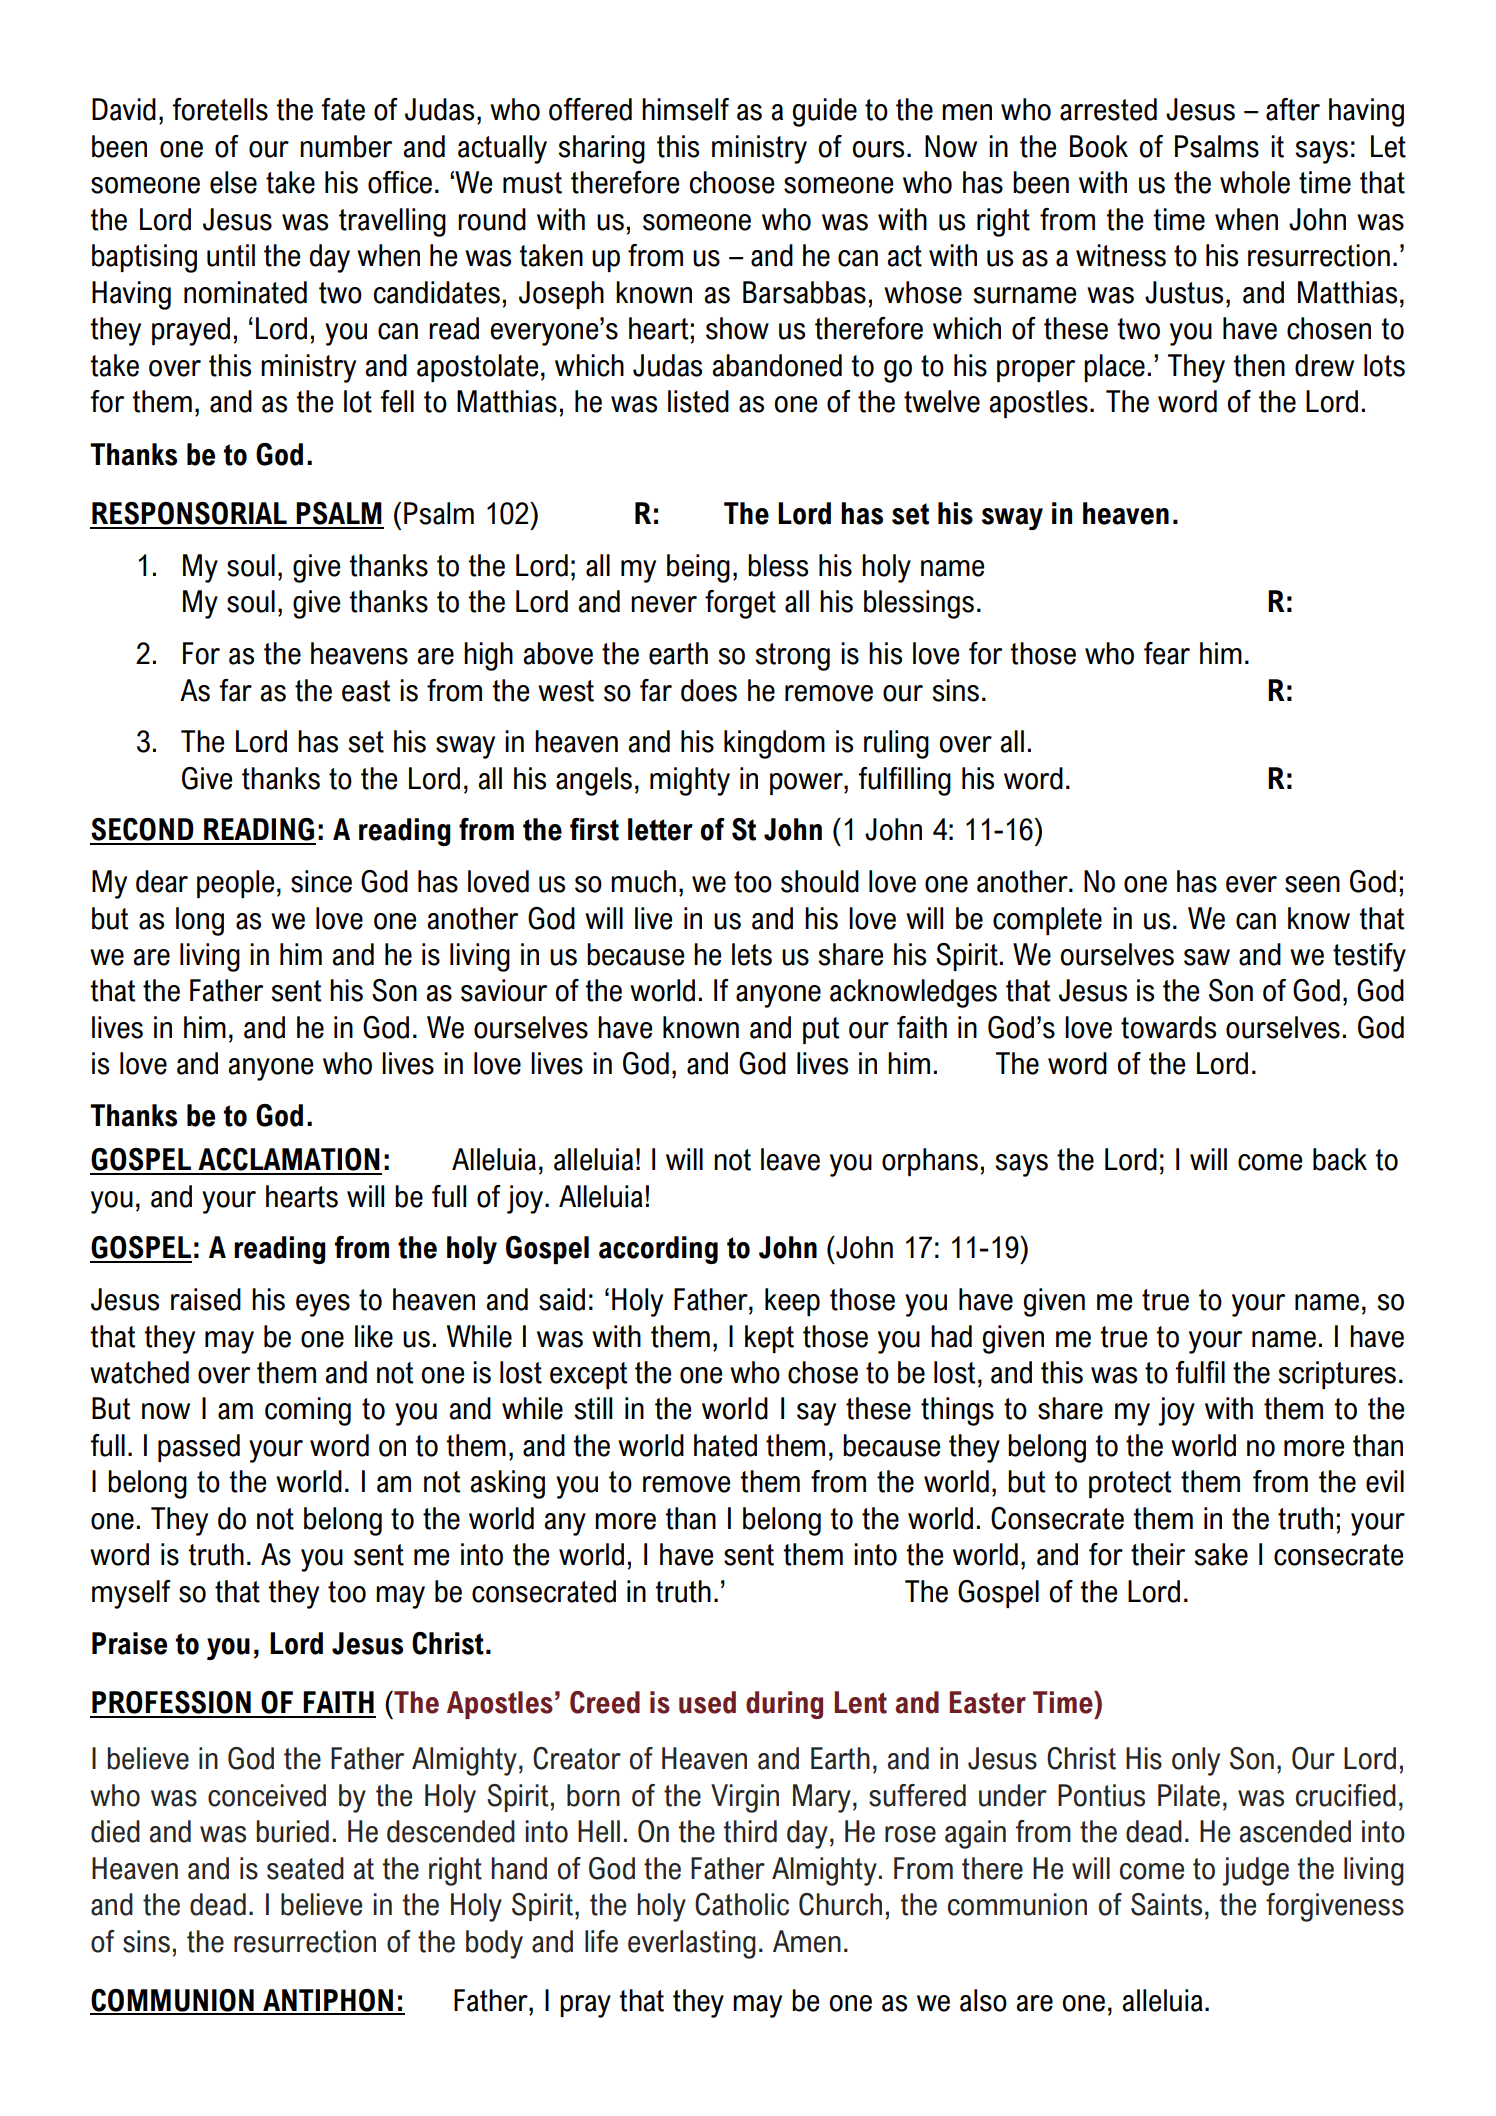  I want to click on else, so click(233, 182).
